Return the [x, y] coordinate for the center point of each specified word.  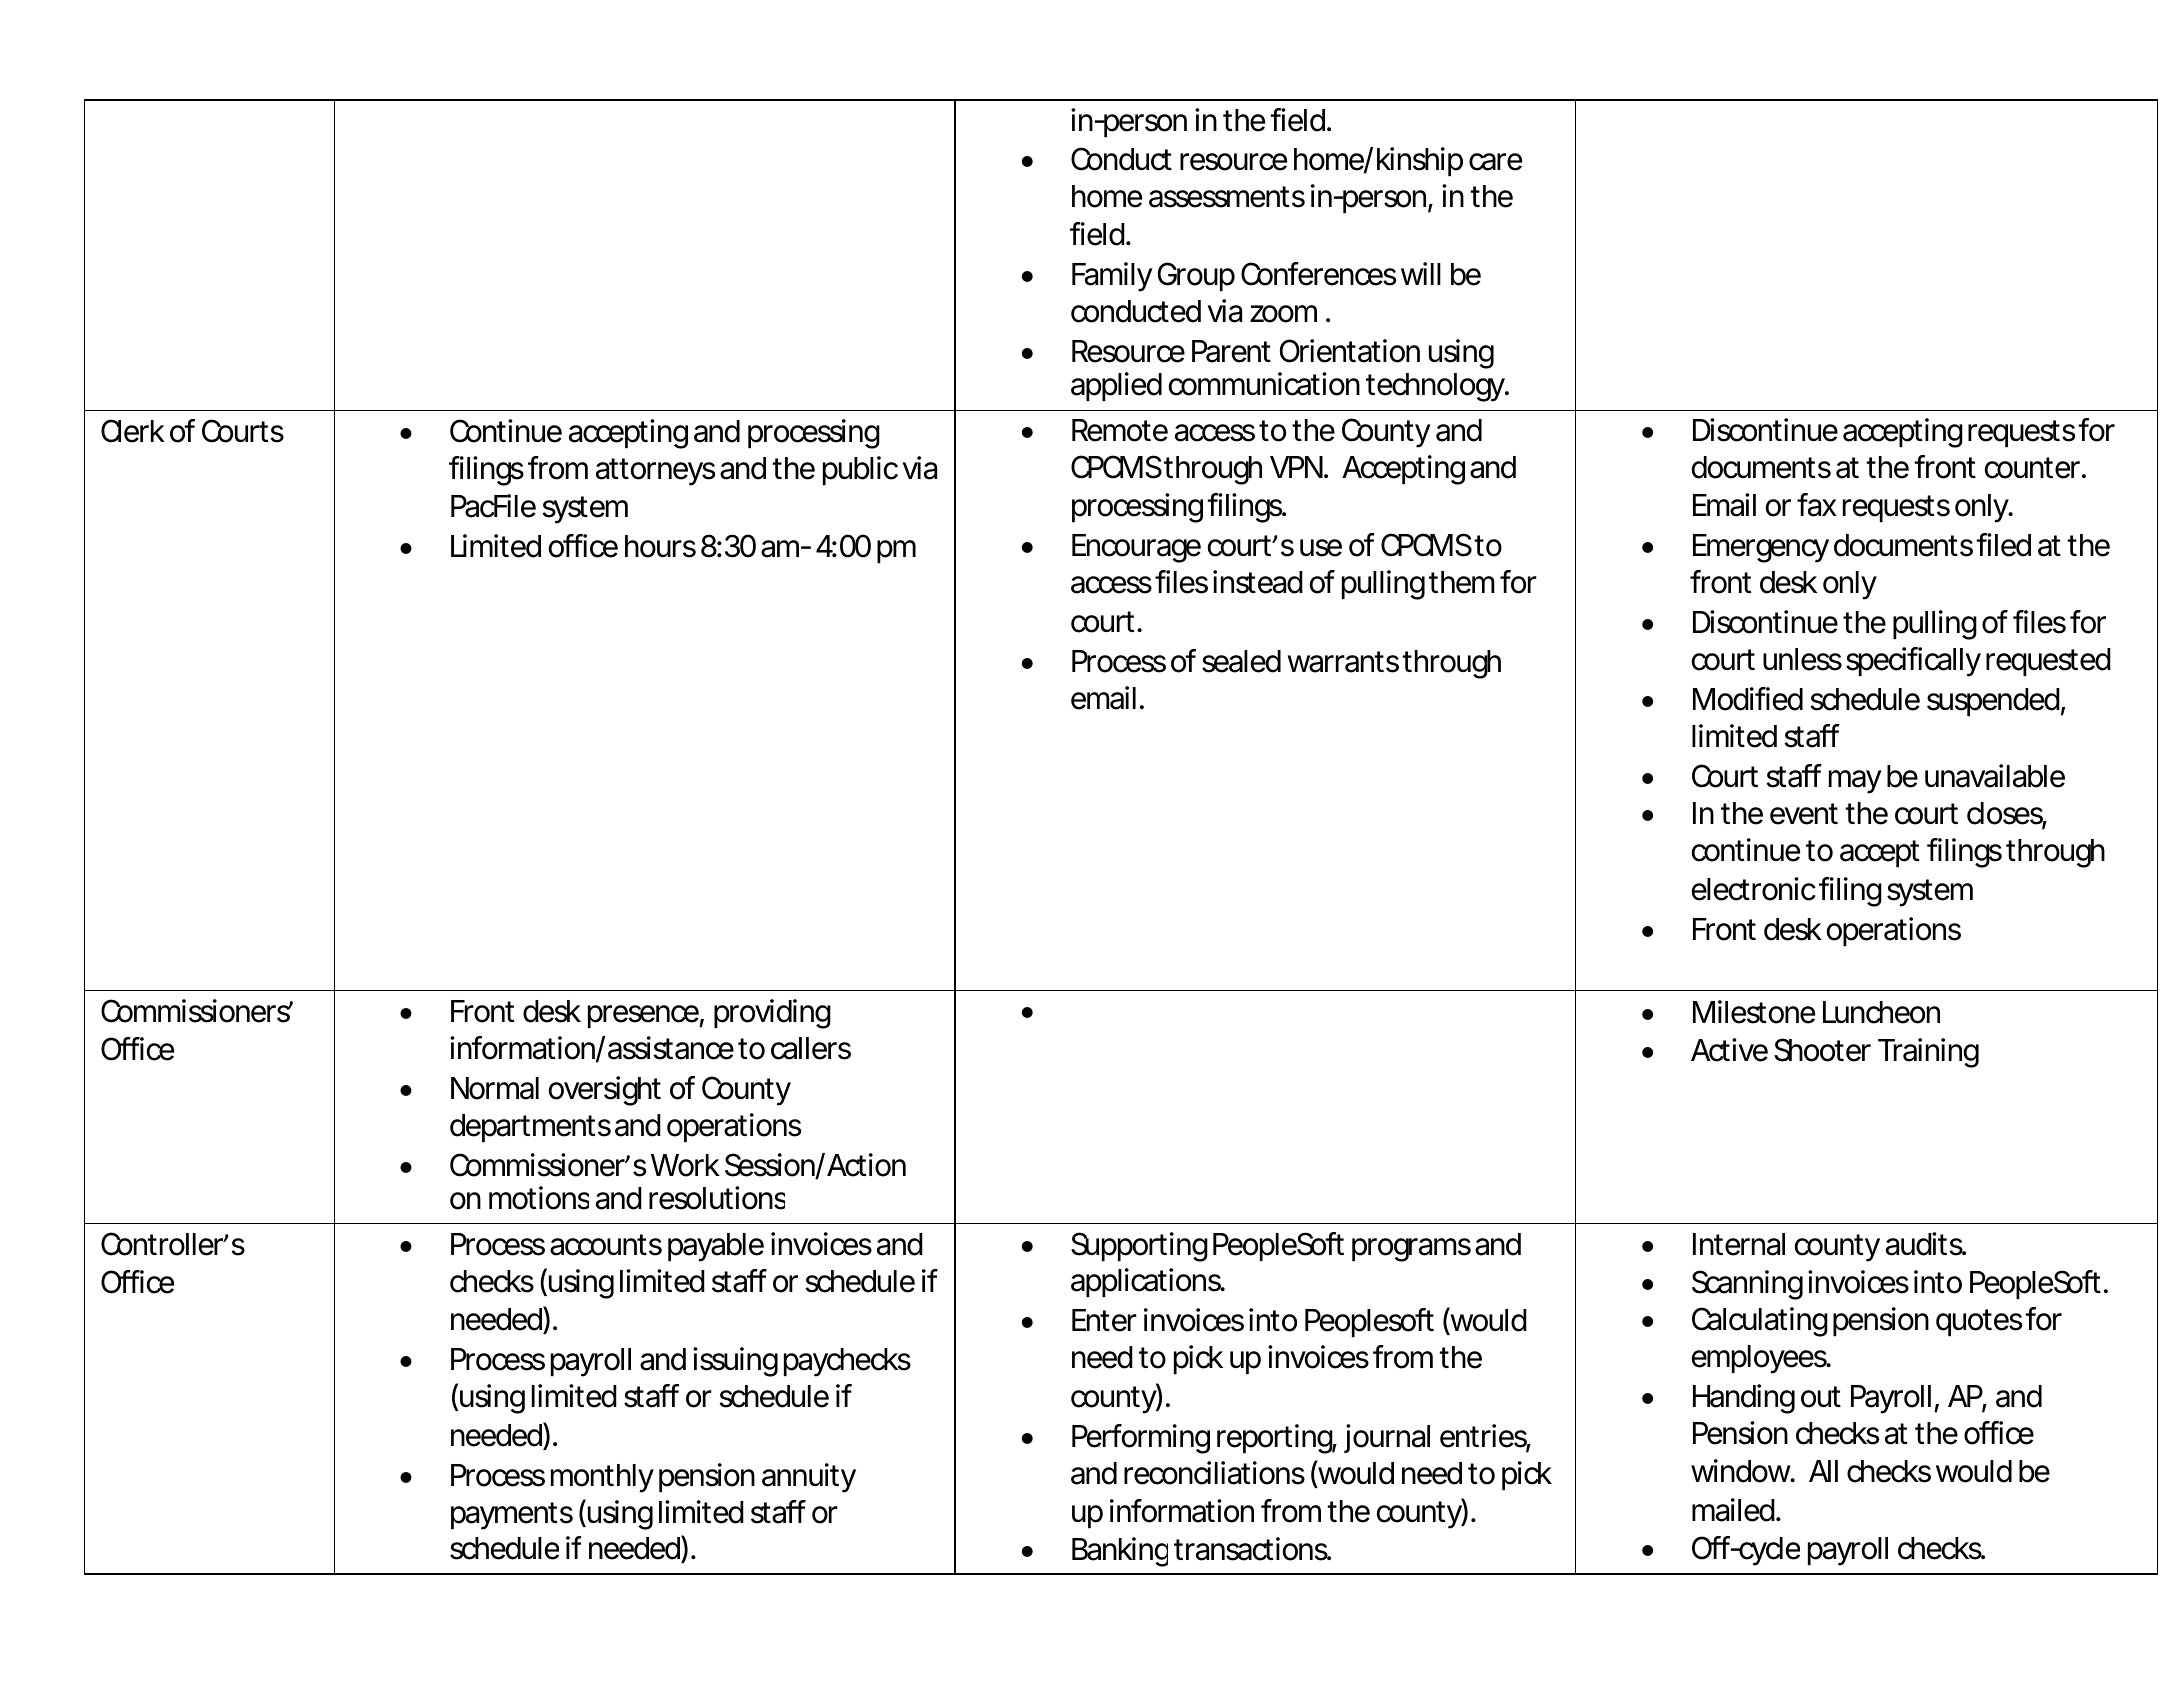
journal [1387, 1438]
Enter [1104, 1320]
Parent [1231, 351]
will [1421, 273]
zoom [1281, 314]
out [1821, 1397]
